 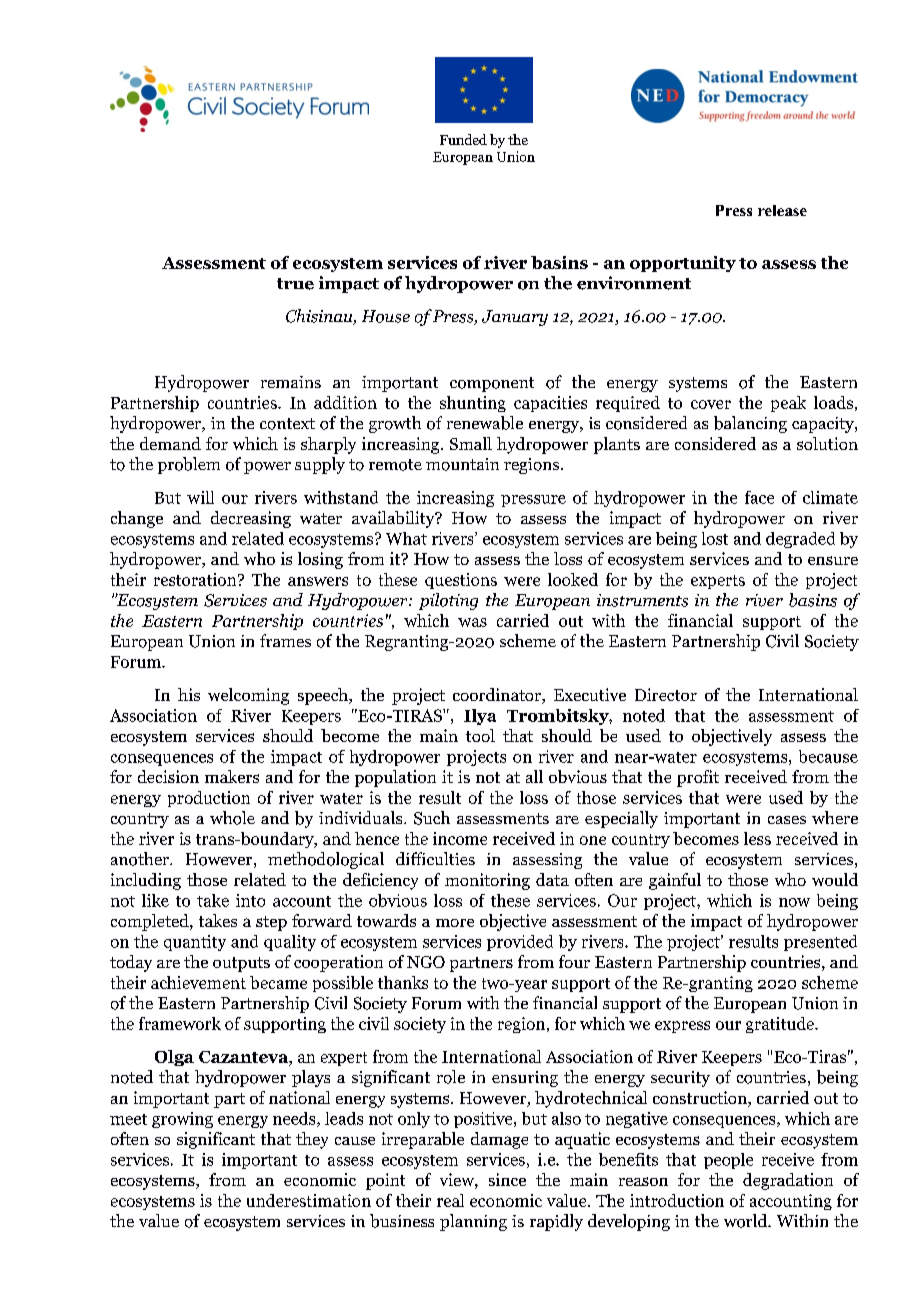 What do you see at coordinates (759, 497) in the screenshot?
I see `face` at bounding box center [759, 497].
